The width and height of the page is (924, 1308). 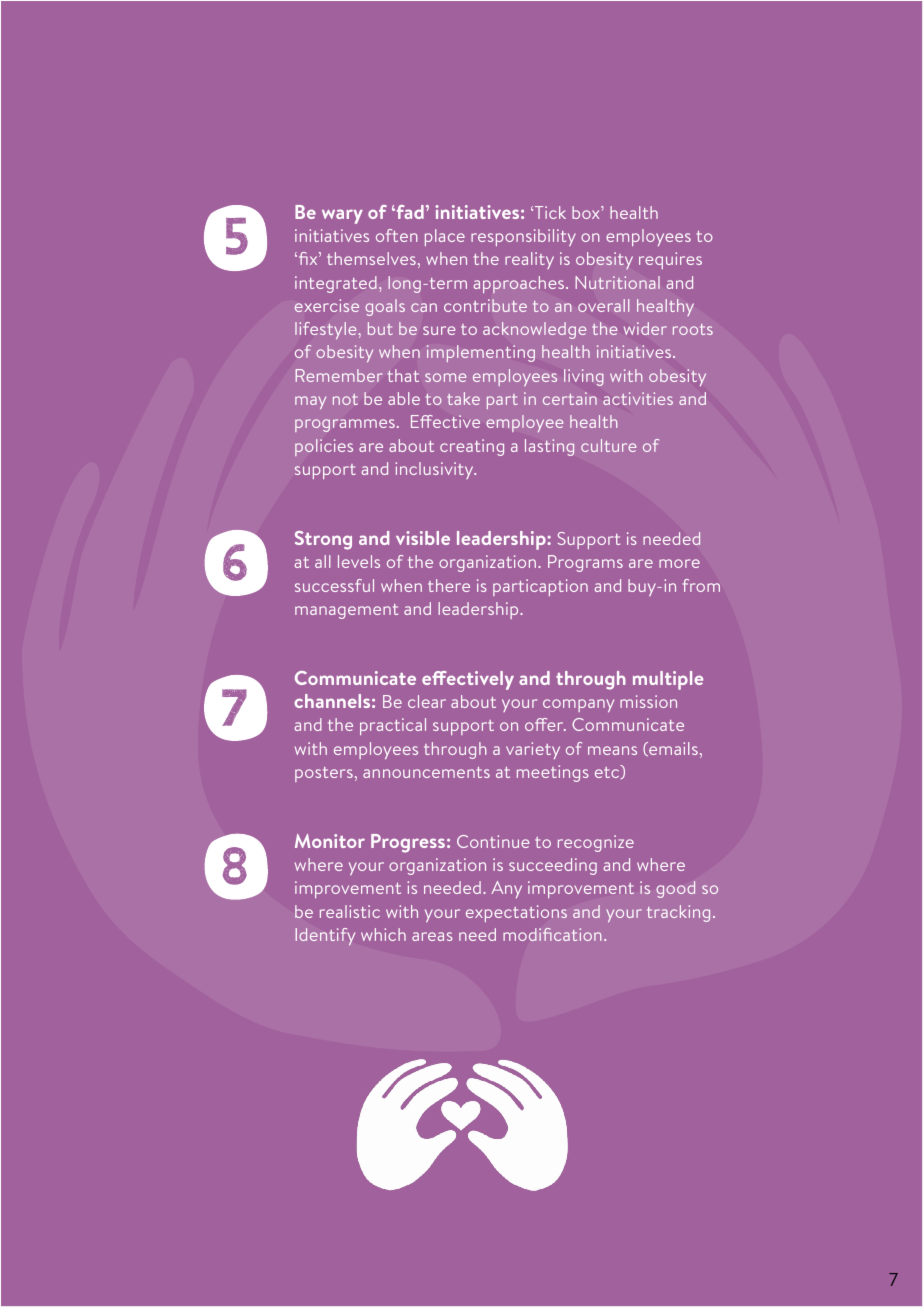 What do you see at coordinates (668, 680) in the page?
I see `multiple` at bounding box center [668, 680].
